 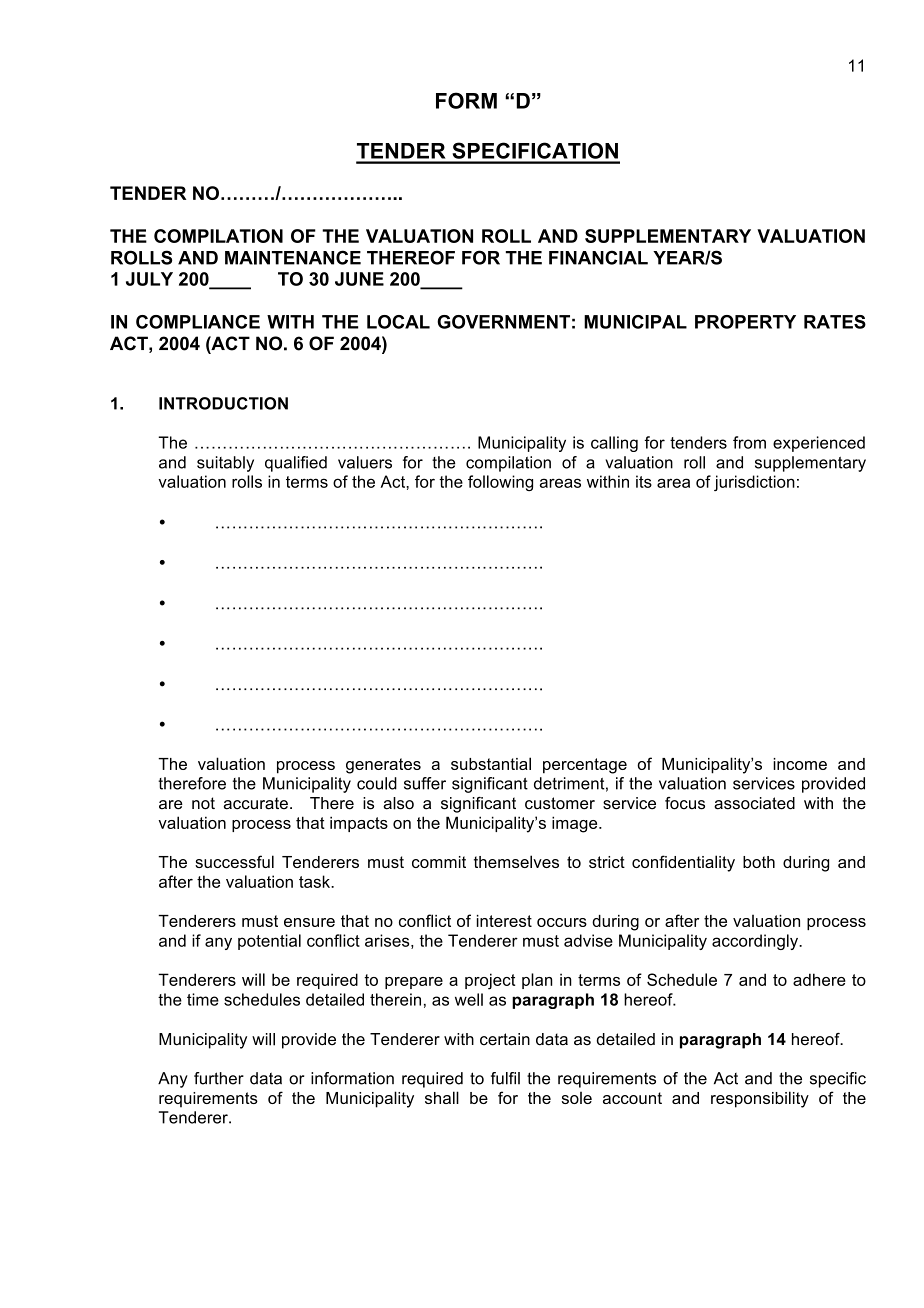 I want to click on both, so click(x=759, y=862).
